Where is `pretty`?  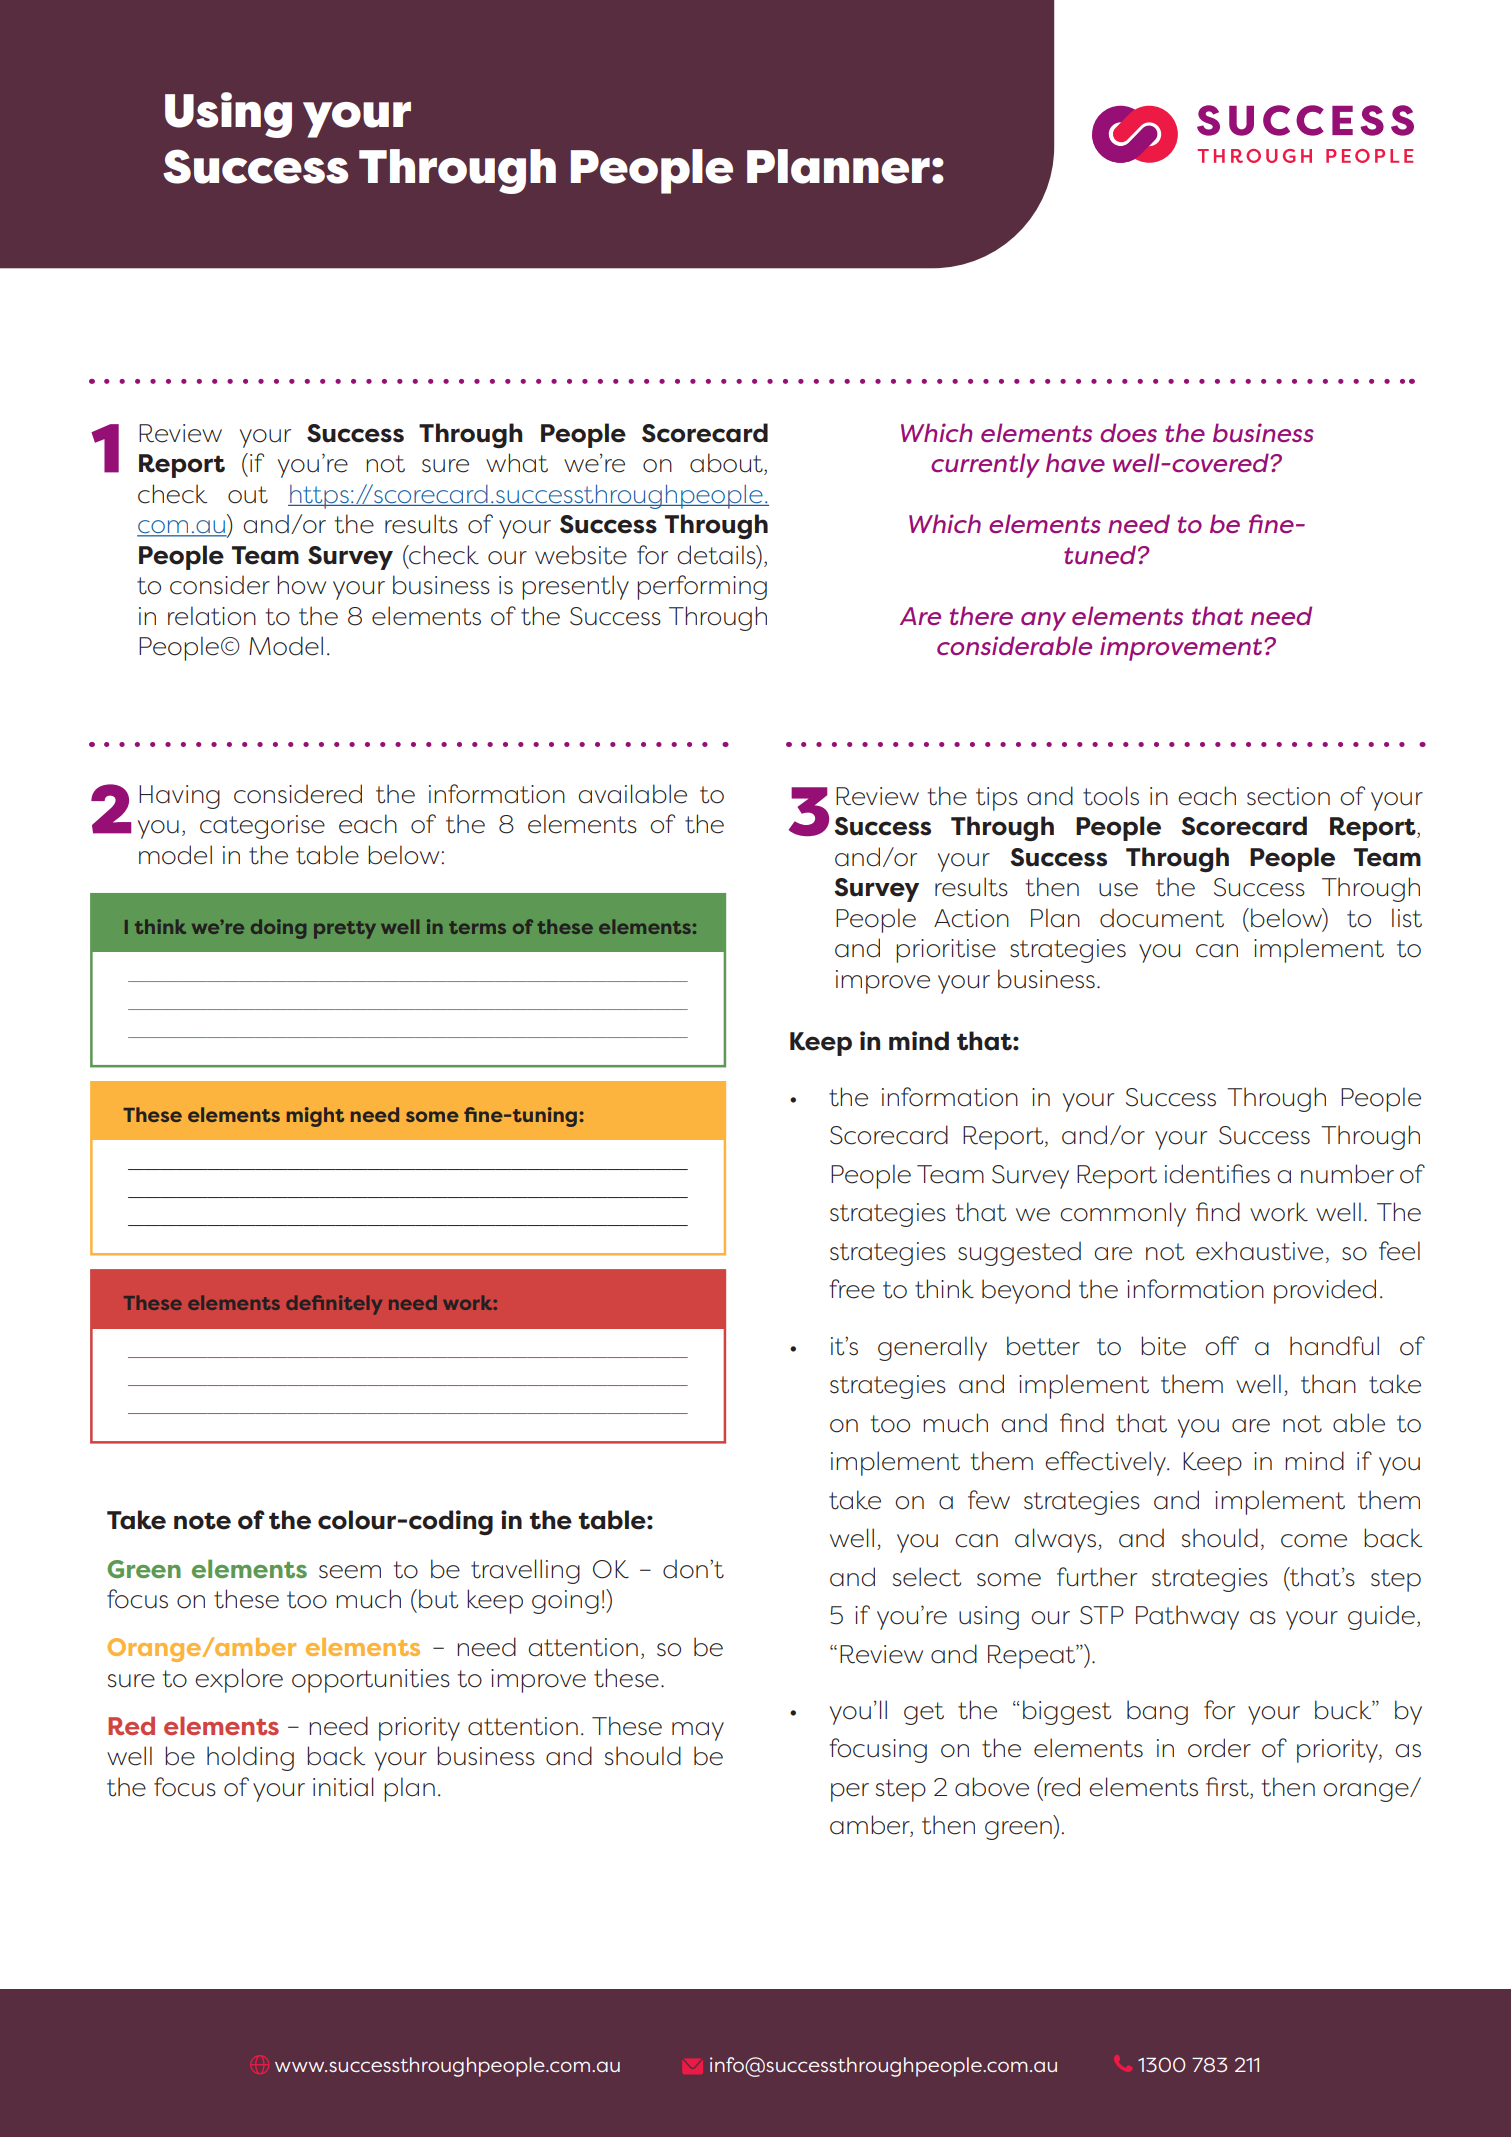 pretty is located at coordinates (345, 930).
